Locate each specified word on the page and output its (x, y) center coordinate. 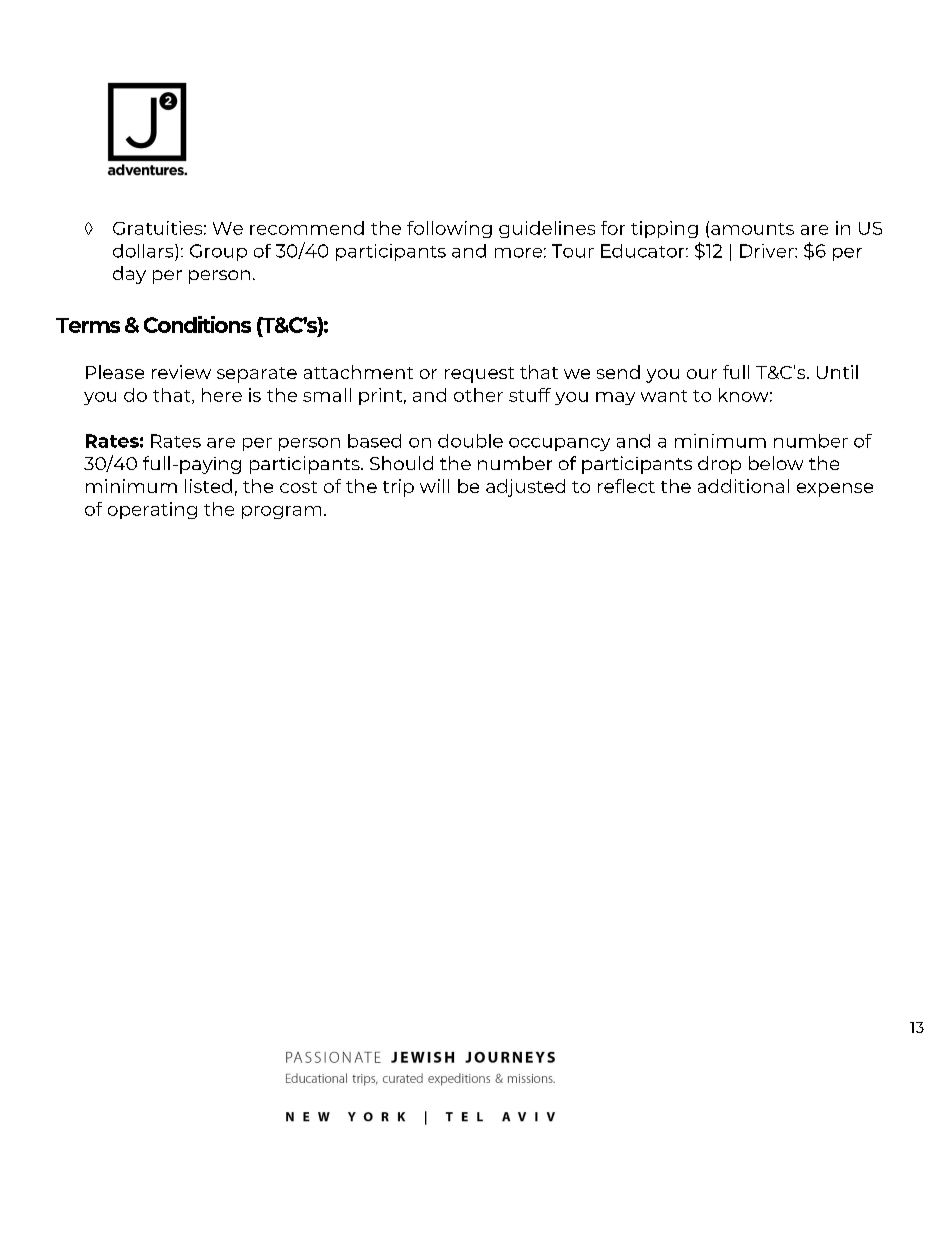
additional (743, 486)
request (479, 375)
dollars (144, 251)
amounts (752, 229)
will (434, 486)
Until (837, 372)
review (181, 372)
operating (152, 510)
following (449, 229)
